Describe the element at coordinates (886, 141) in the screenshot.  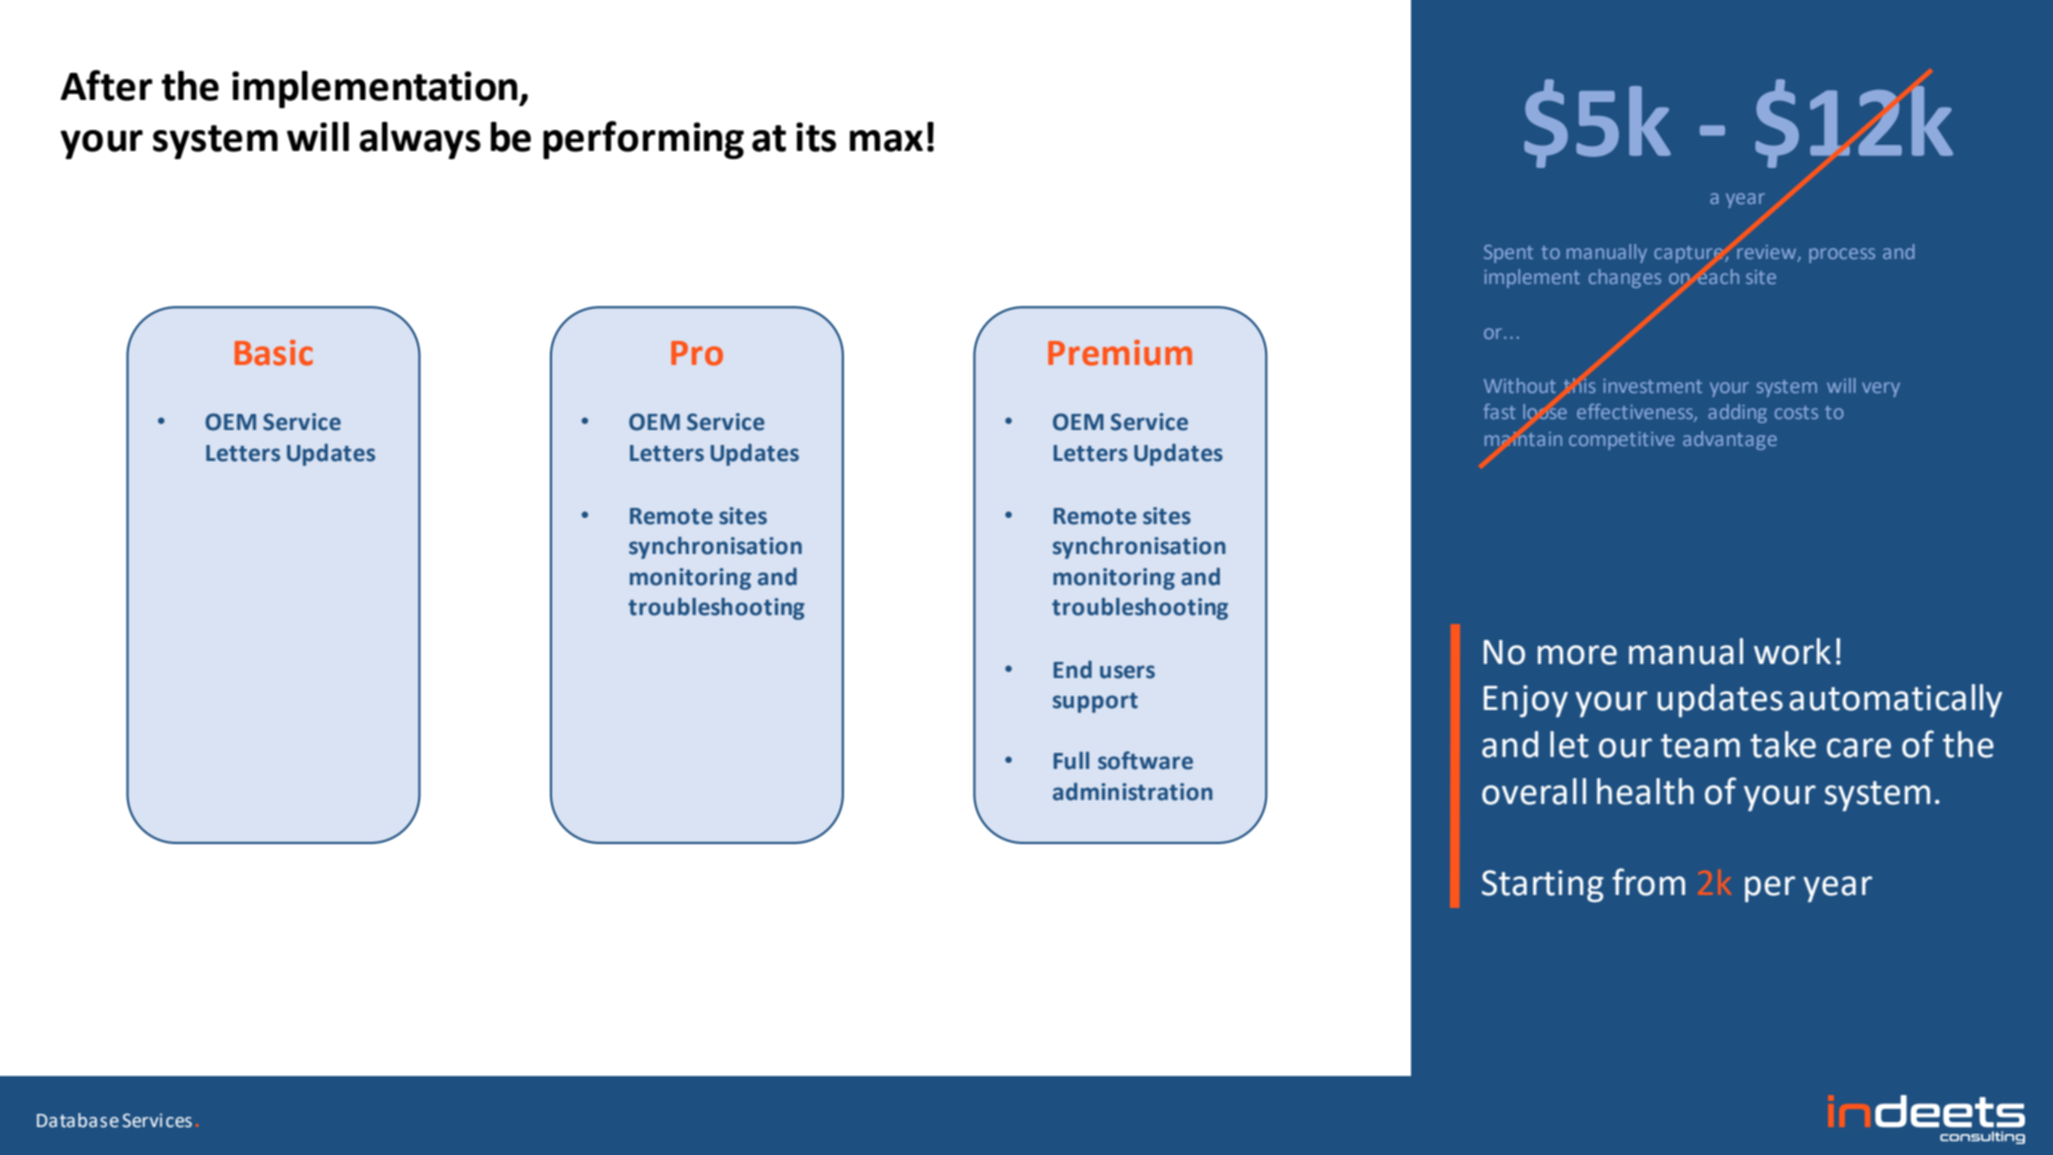
I see `max` at that location.
